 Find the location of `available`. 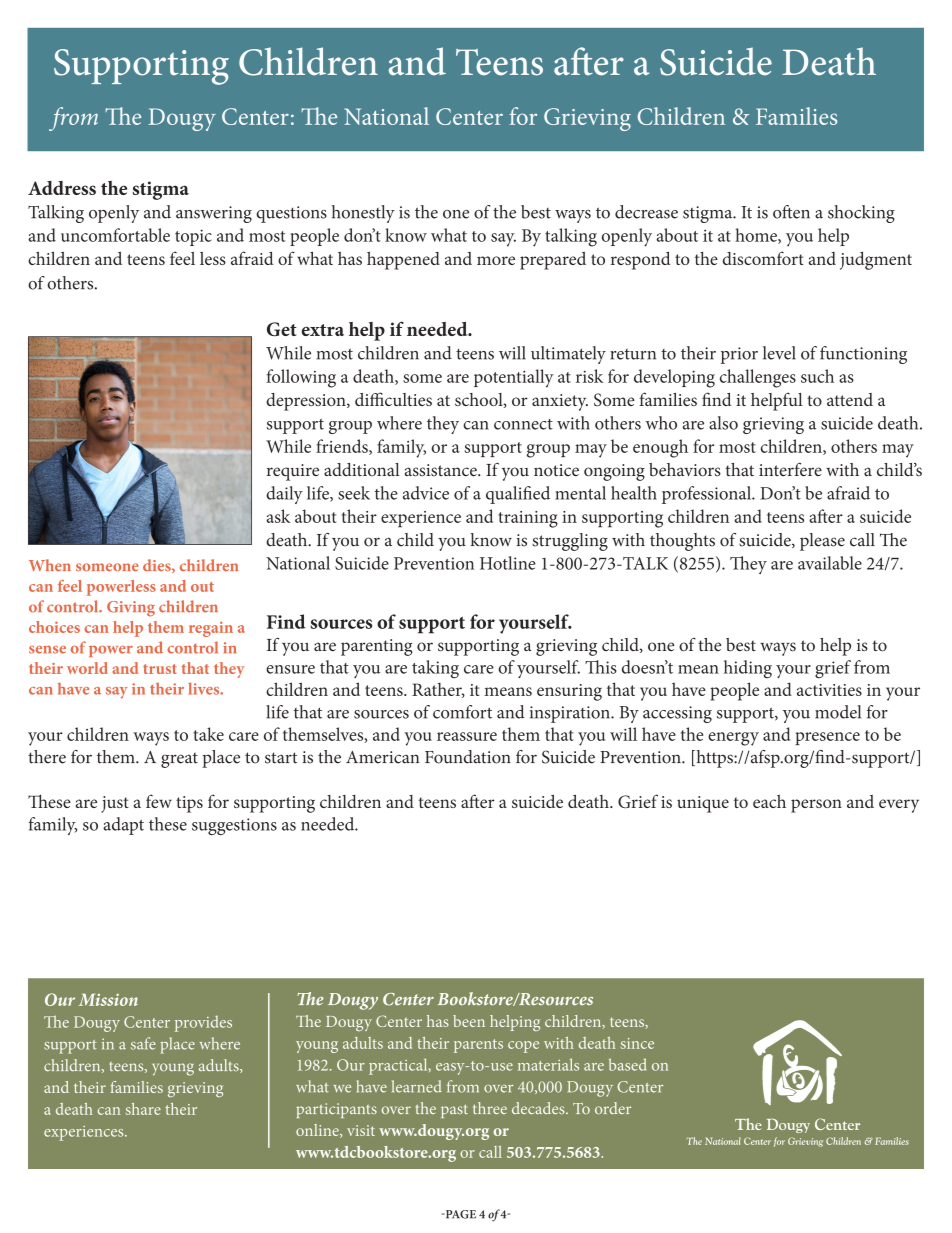

available is located at coordinates (830, 563).
